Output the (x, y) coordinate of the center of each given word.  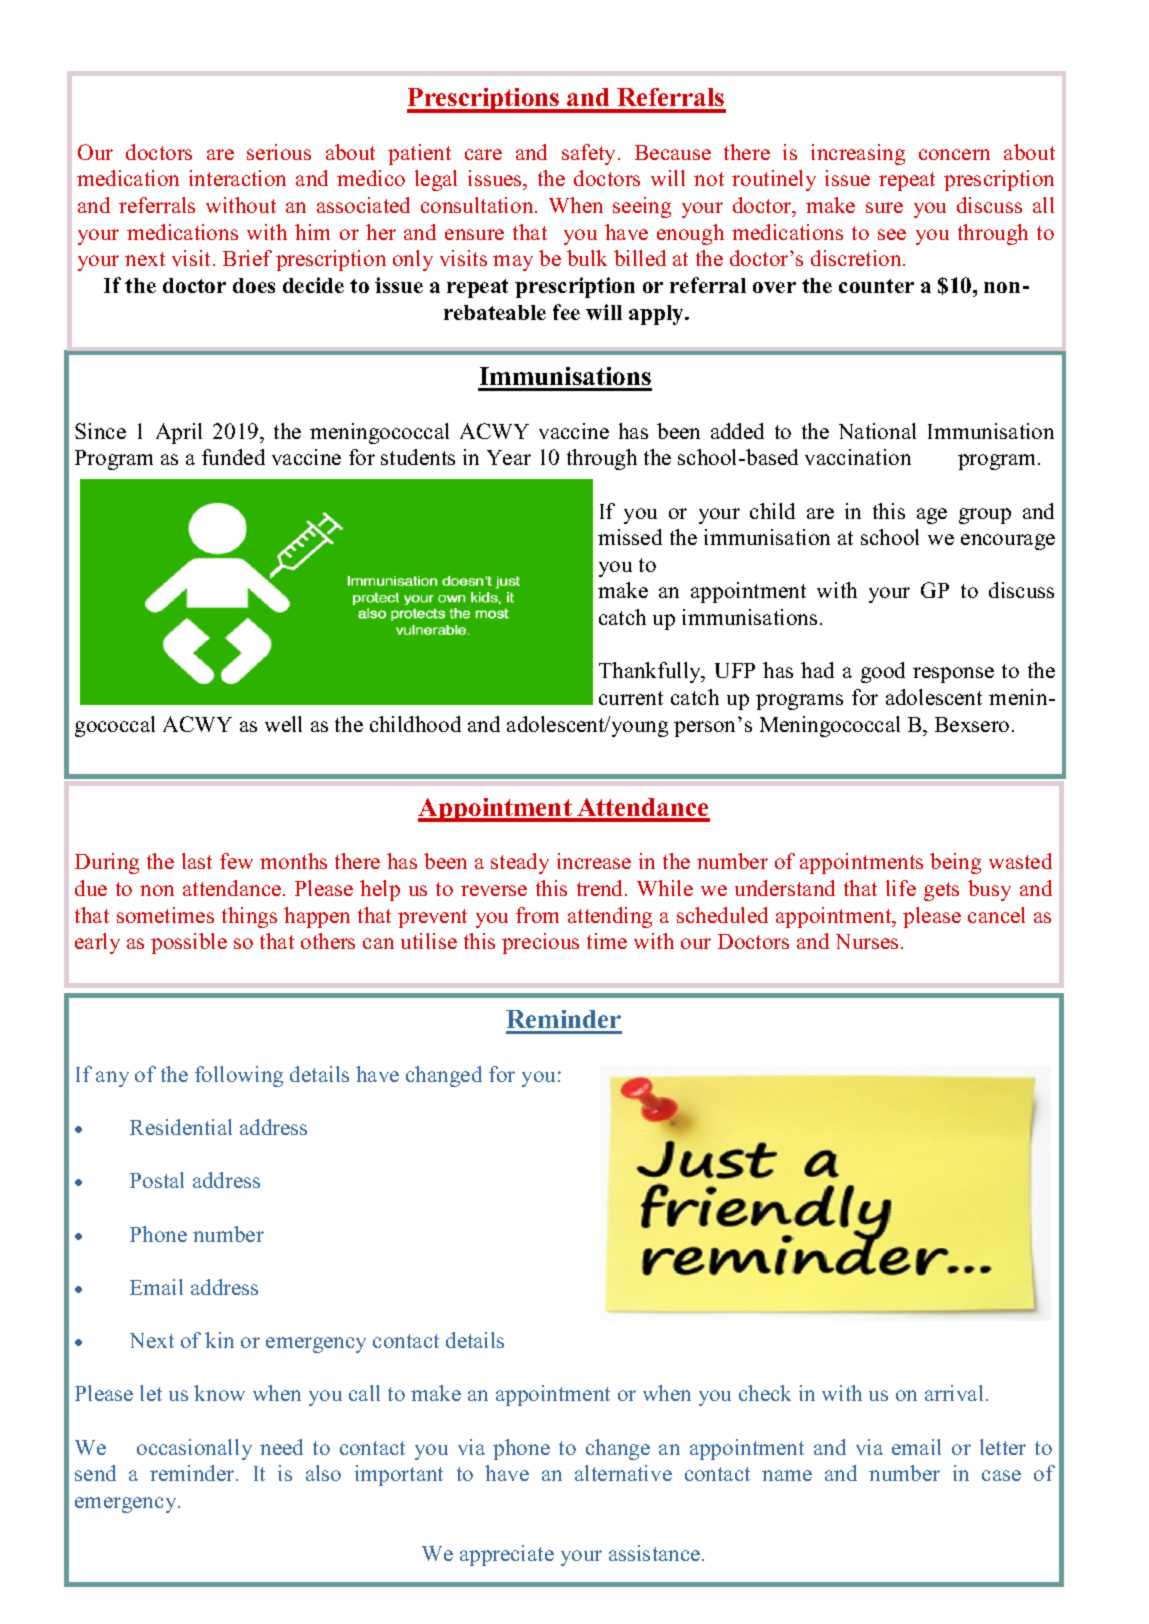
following (239, 1076)
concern (954, 154)
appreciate (507, 1555)
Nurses (867, 941)
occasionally (194, 1449)
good (883, 672)
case (1001, 1475)
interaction (237, 178)
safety (590, 154)
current (631, 698)
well (283, 724)
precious (540, 943)
